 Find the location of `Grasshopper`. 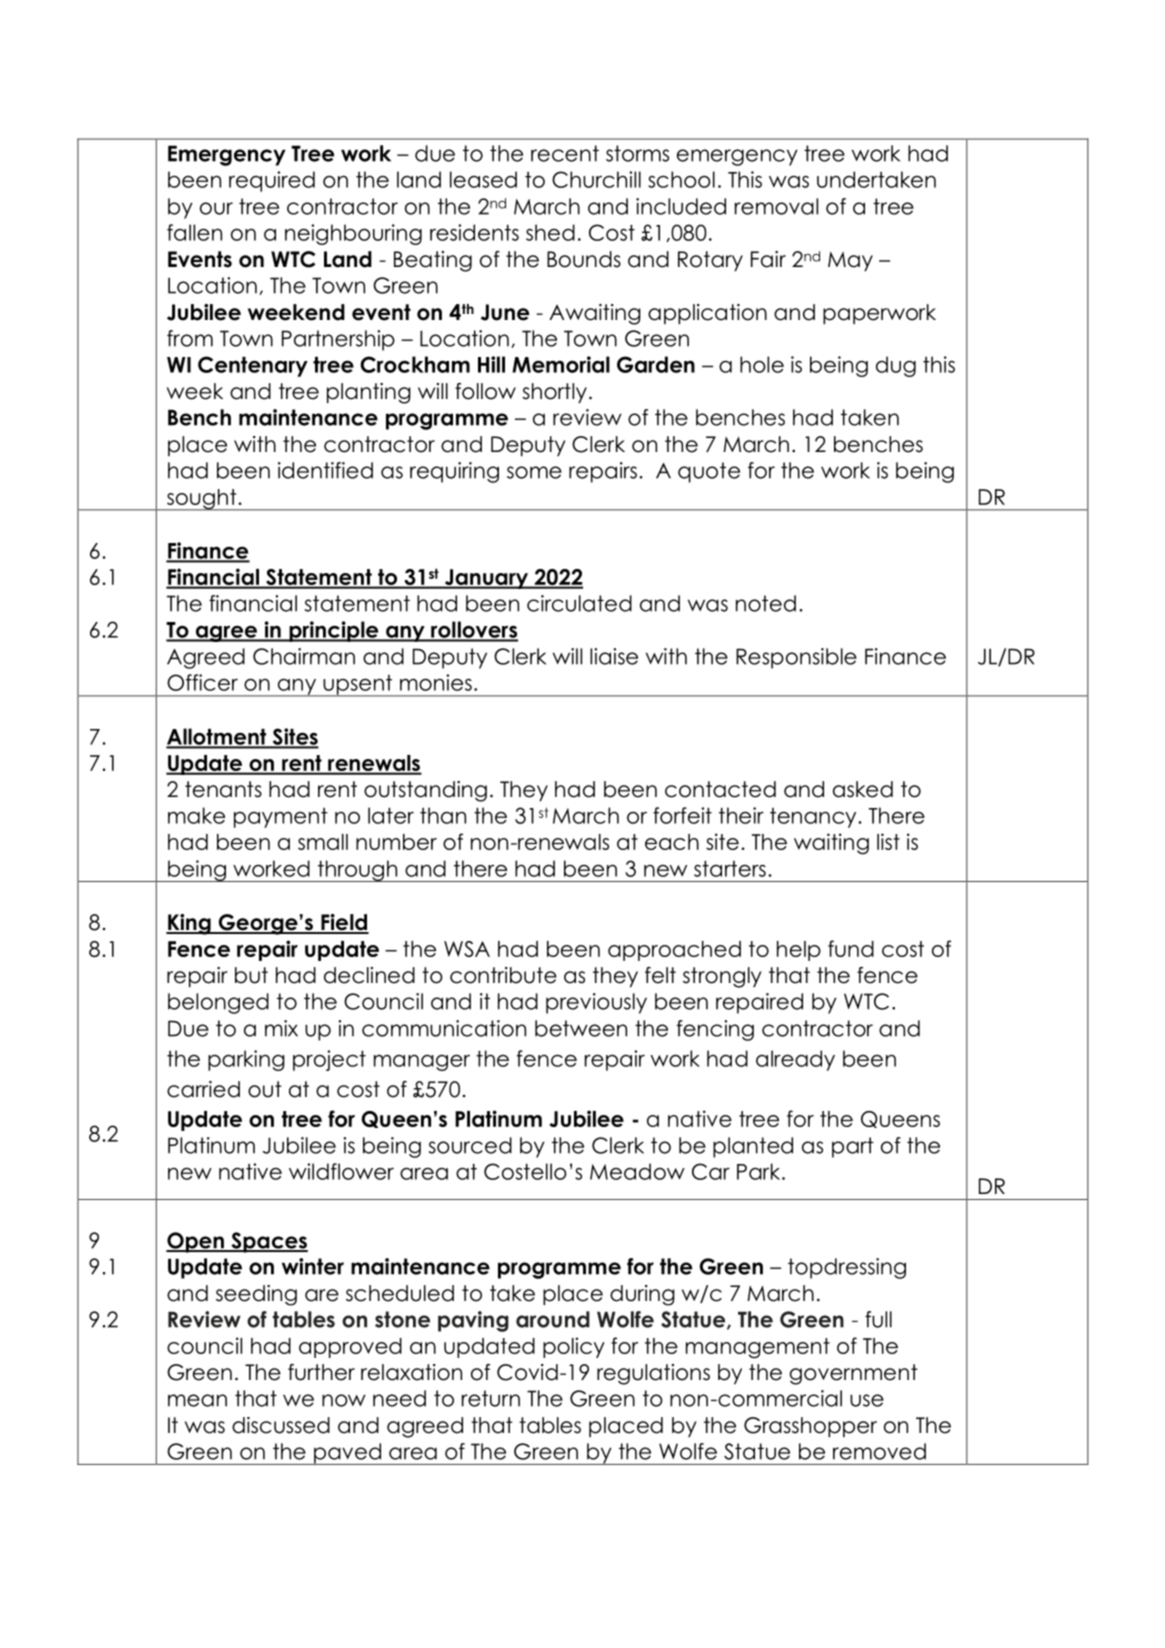

Grasshopper is located at coordinates (810, 1427).
